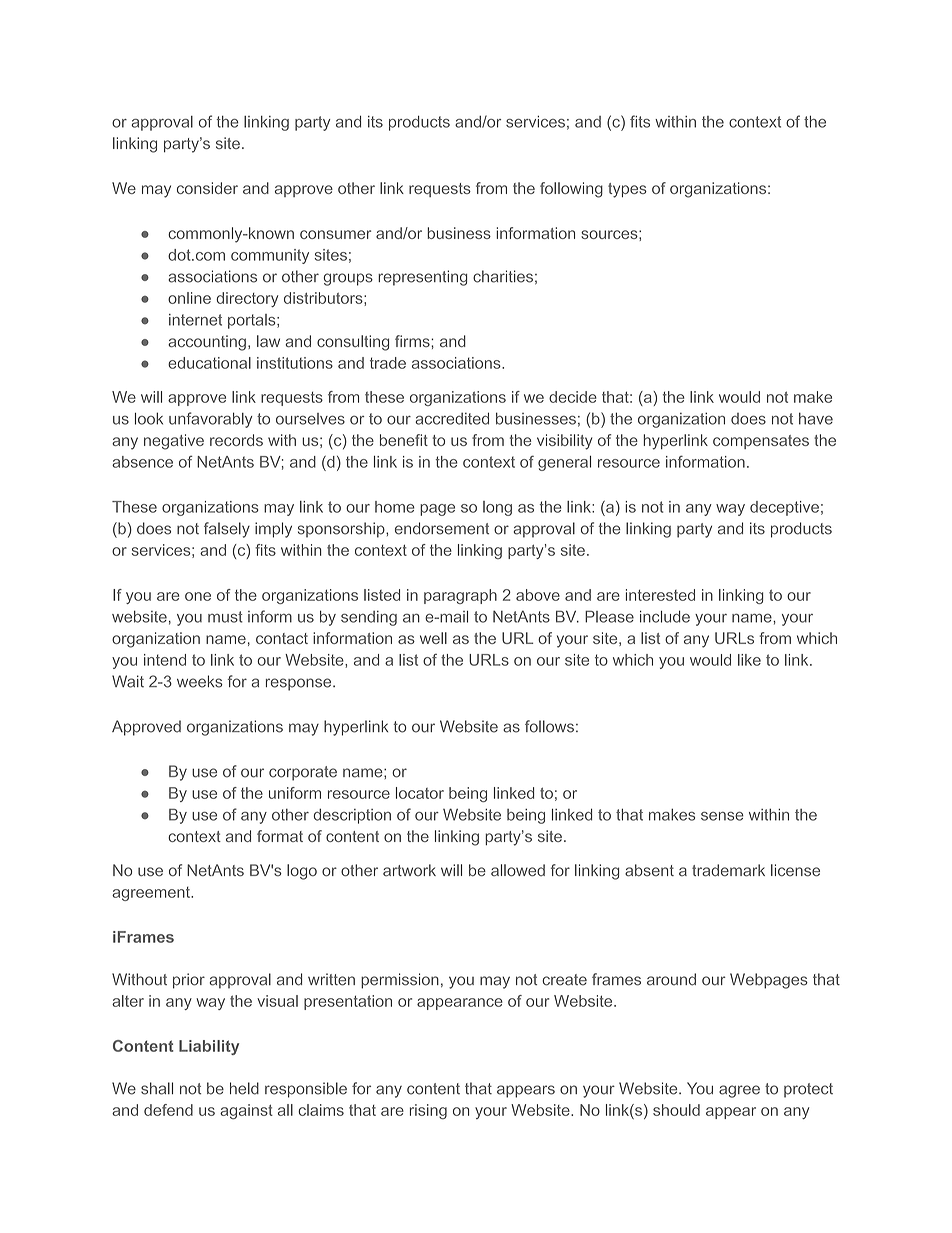 This page has height=1233, width=952. I want to click on compensates, so click(761, 442).
